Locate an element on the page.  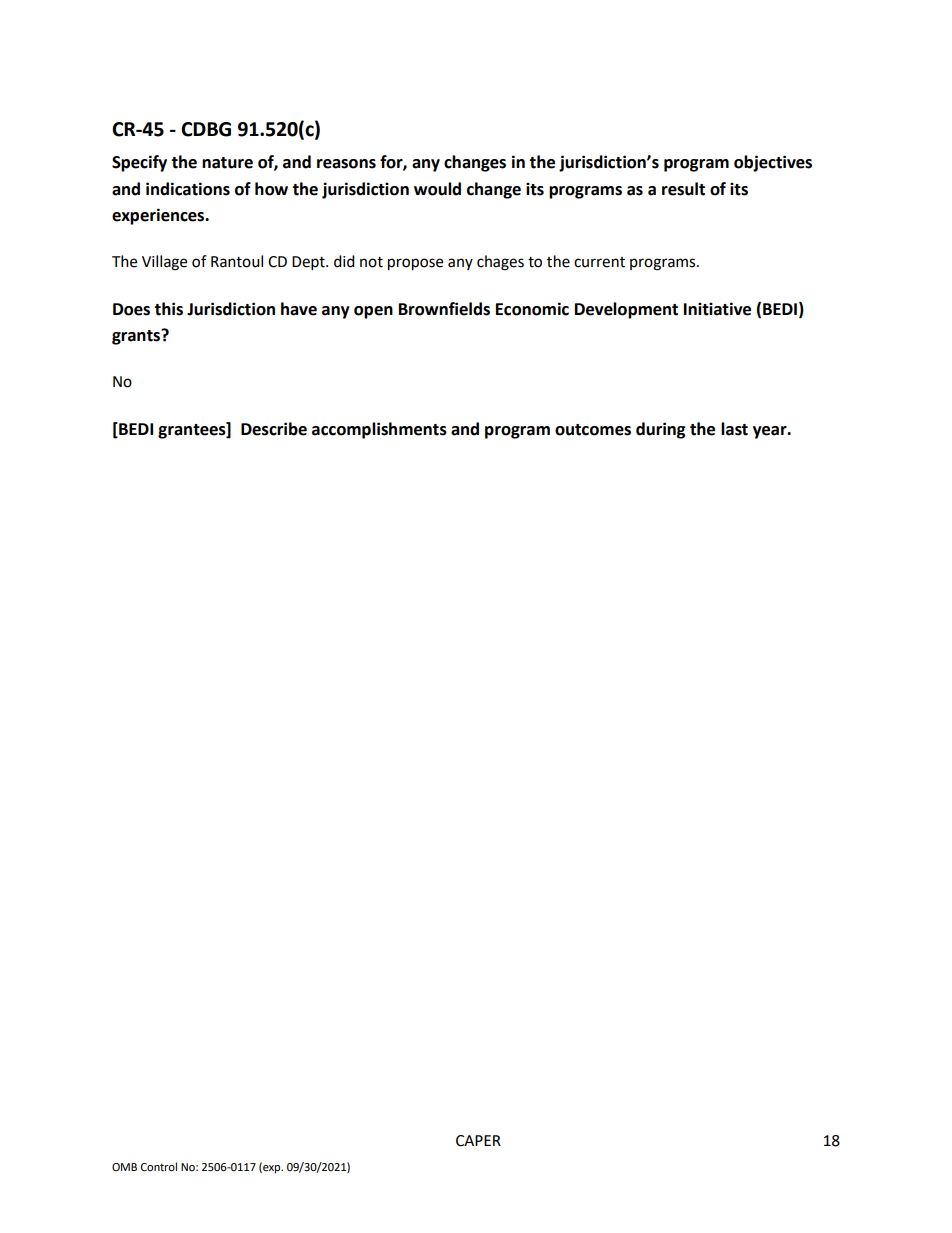
Describe is located at coordinates (274, 429).
